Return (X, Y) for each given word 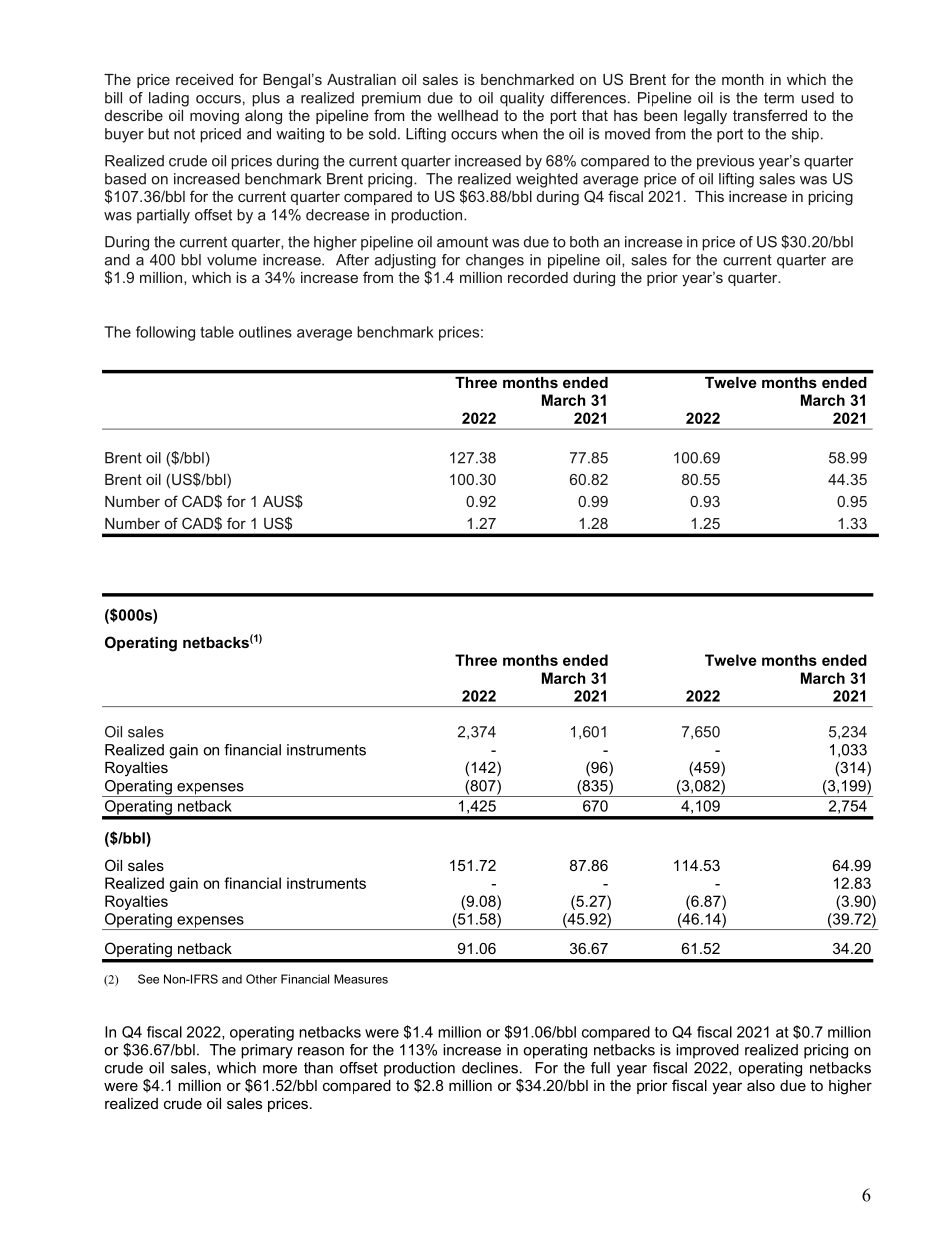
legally (705, 117)
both (584, 242)
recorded (538, 277)
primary (267, 1051)
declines (490, 1068)
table (217, 332)
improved (707, 1051)
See (148, 979)
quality (522, 99)
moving (214, 117)
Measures (361, 979)
